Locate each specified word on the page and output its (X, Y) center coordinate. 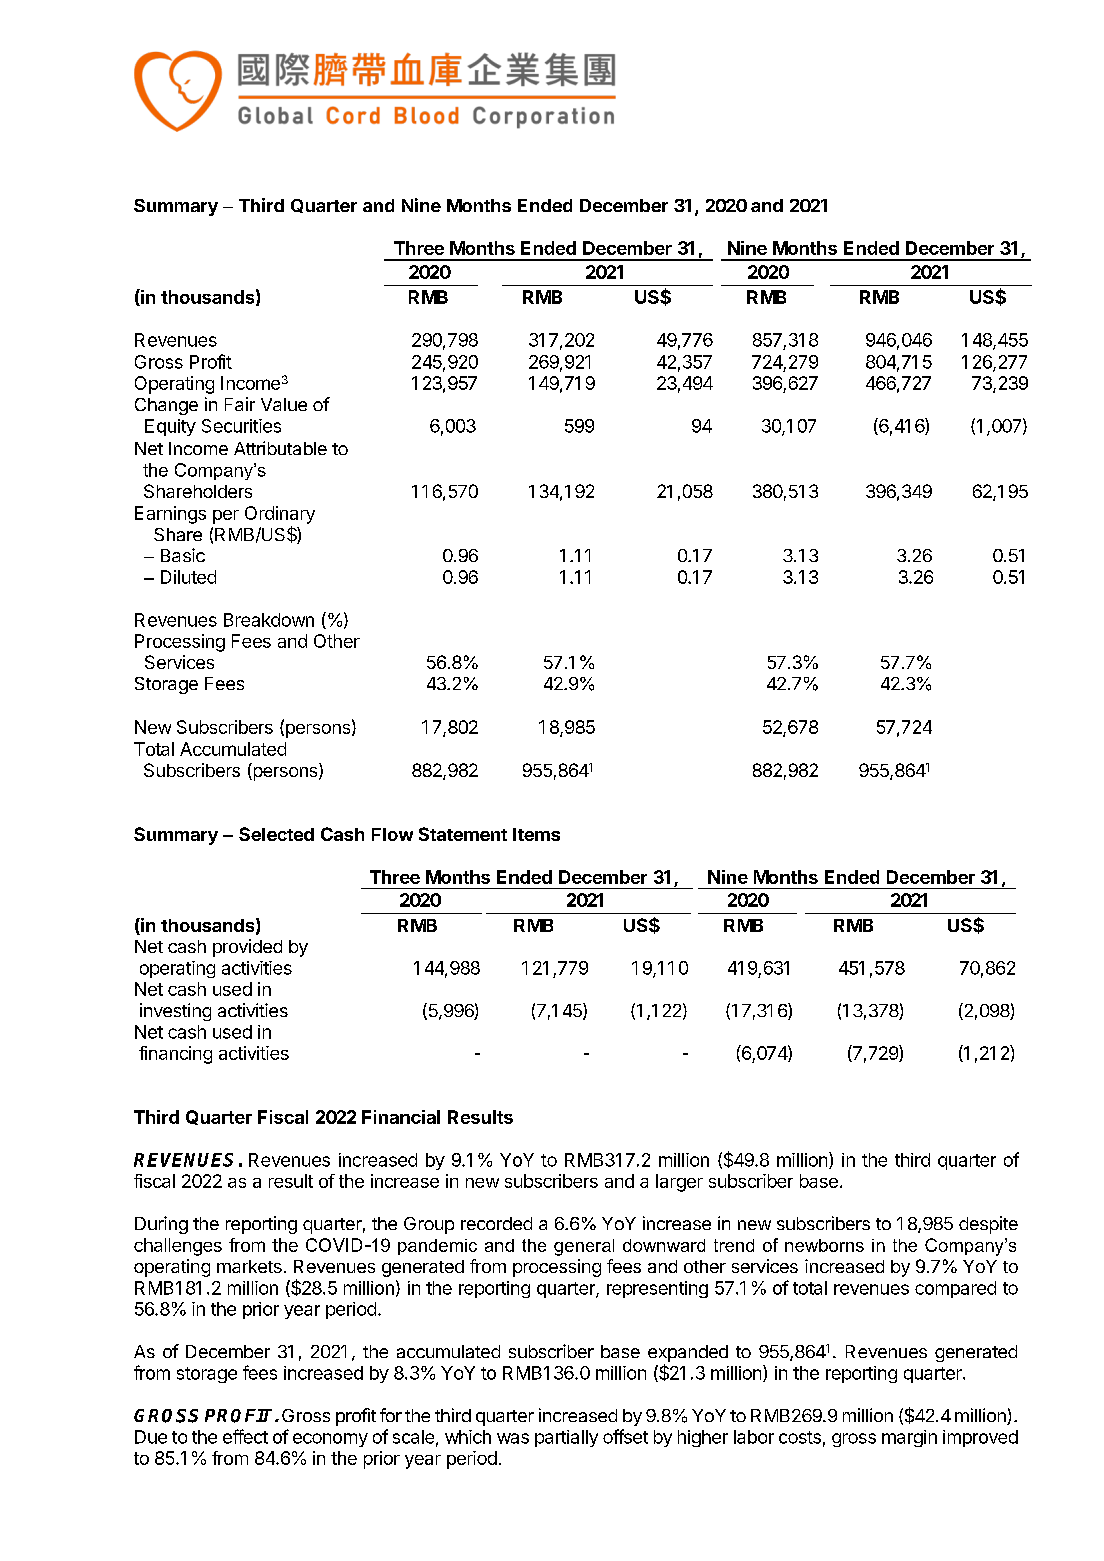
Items (536, 834)
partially (566, 1438)
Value (284, 404)
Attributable (280, 448)
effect (245, 1436)
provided (247, 948)
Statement (463, 834)
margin (909, 1438)
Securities (241, 426)
